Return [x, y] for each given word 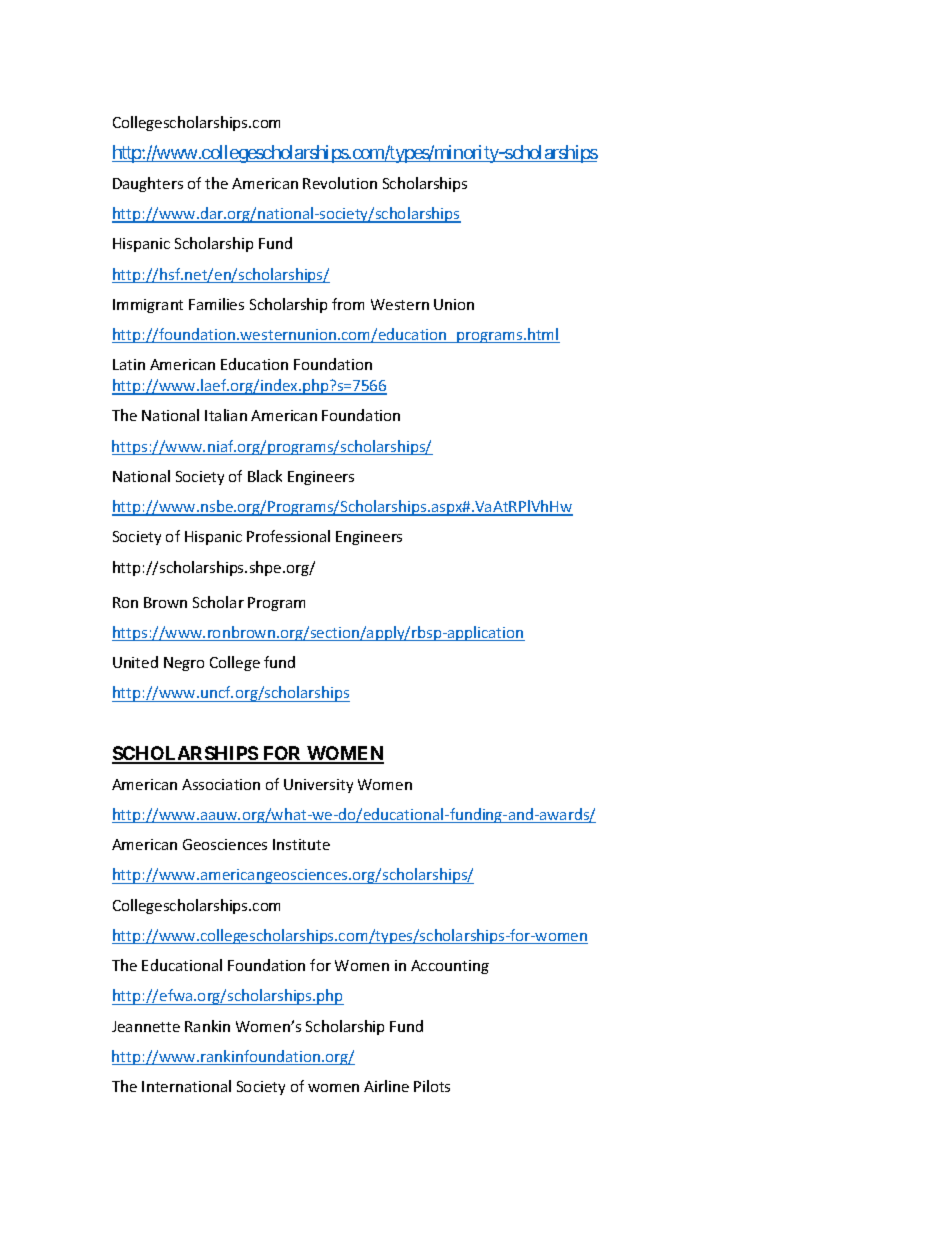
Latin [129, 364]
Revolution [340, 183]
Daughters [148, 184]
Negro [184, 664]
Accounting [450, 967]
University [318, 786]
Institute [301, 844]
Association [221, 784]
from [348, 304]
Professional [288, 536]
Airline [386, 1086]
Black [265, 476]
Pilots [432, 1086]
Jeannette [146, 1026]
